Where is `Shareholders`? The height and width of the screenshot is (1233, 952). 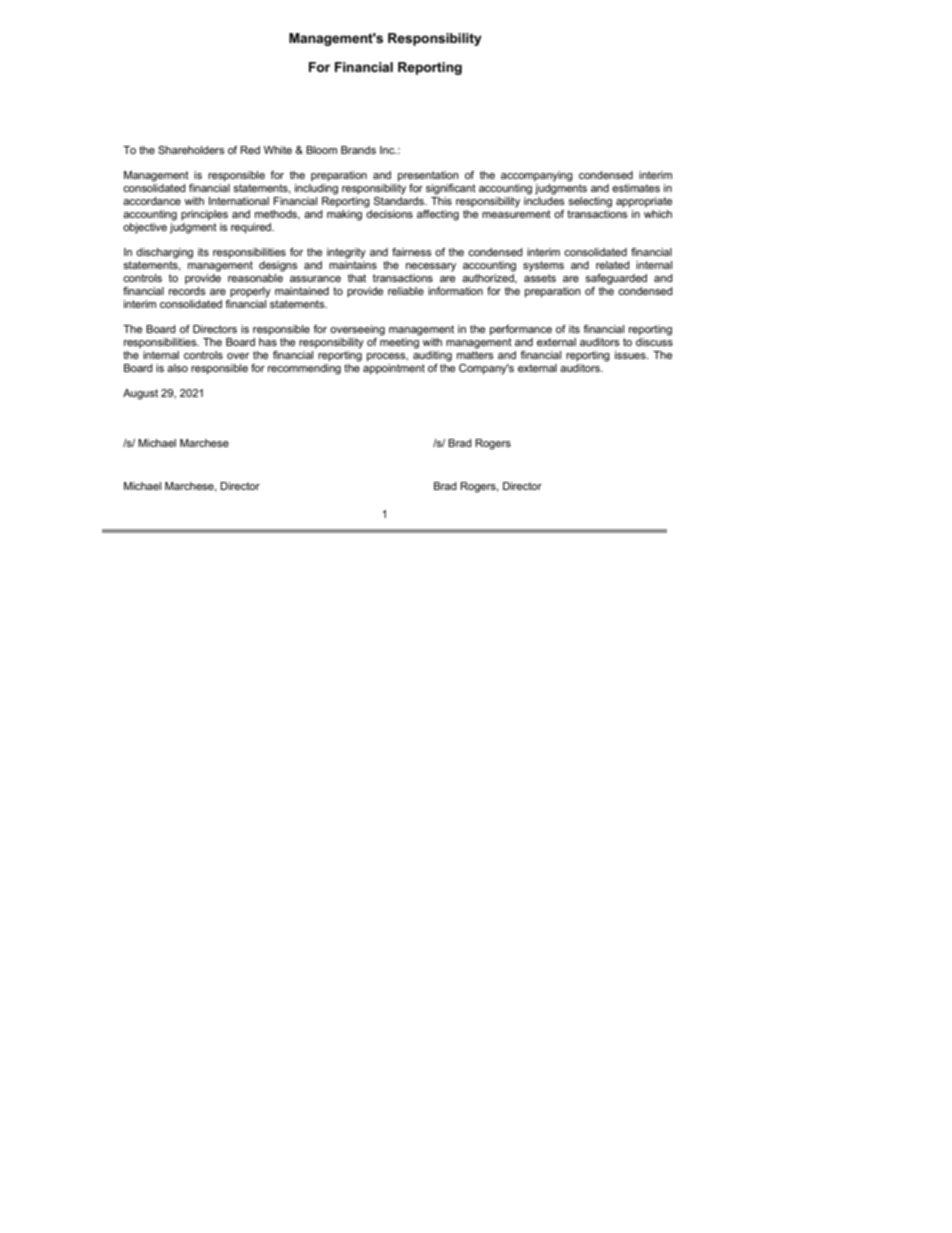
Shareholders is located at coordinates (191, 150).
